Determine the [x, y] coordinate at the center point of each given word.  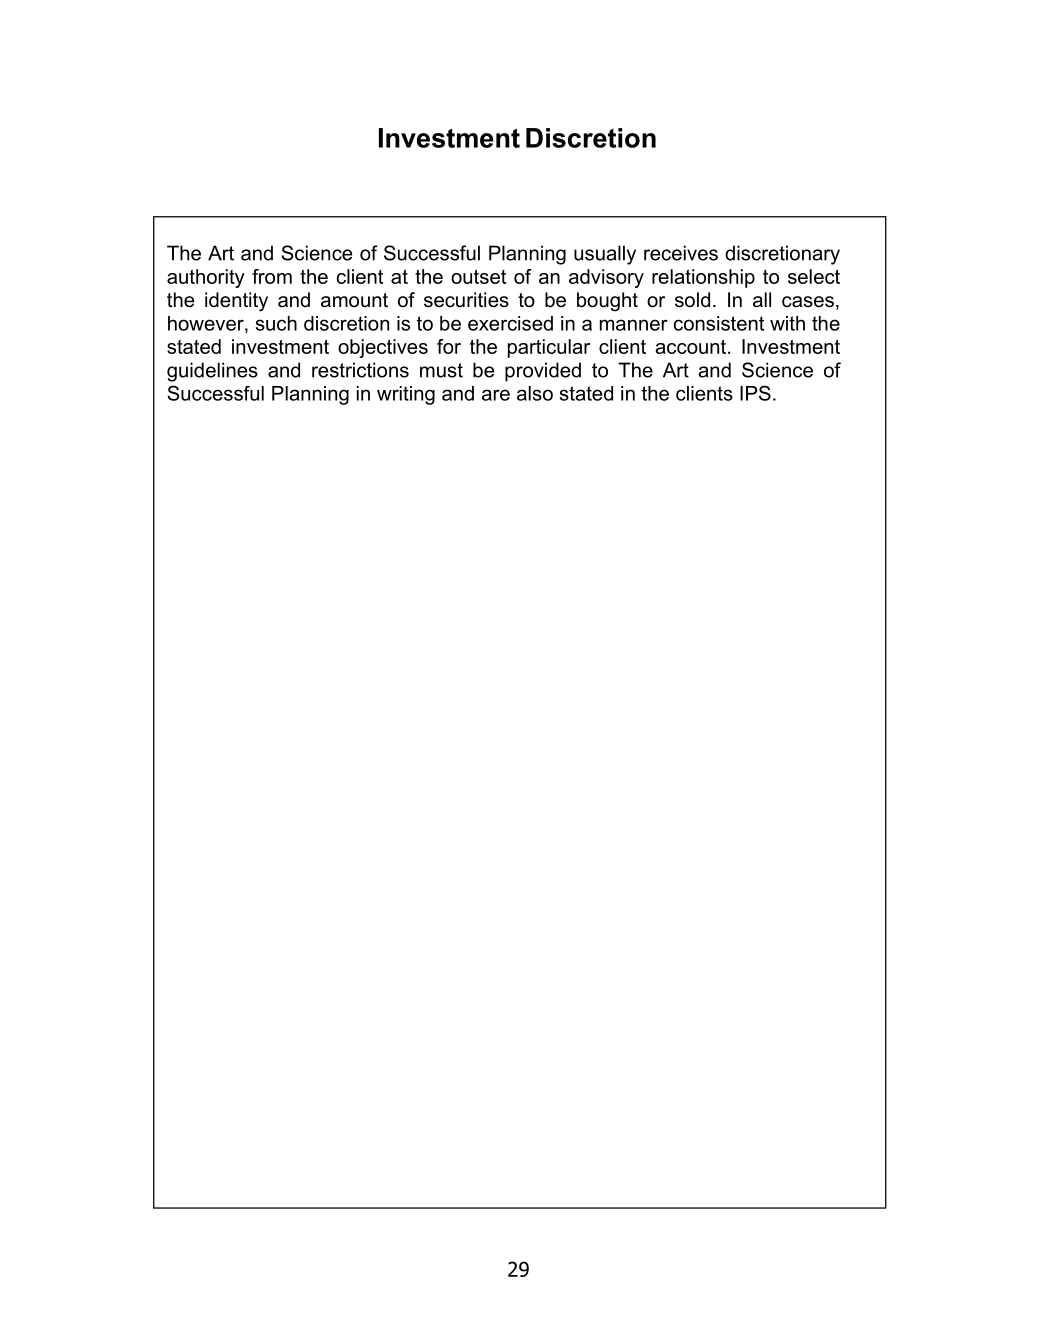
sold [692, 300]
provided [543, 372]
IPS [755, 393]
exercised [510, 323]
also [535, 393]
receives [681, 253]
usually [605, 255]
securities [466, 300]
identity [236, 302]
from [272, 276]
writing [406, 395]
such [276, 323]
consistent [719, 323]
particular [549, 348]
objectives [383, 348]
